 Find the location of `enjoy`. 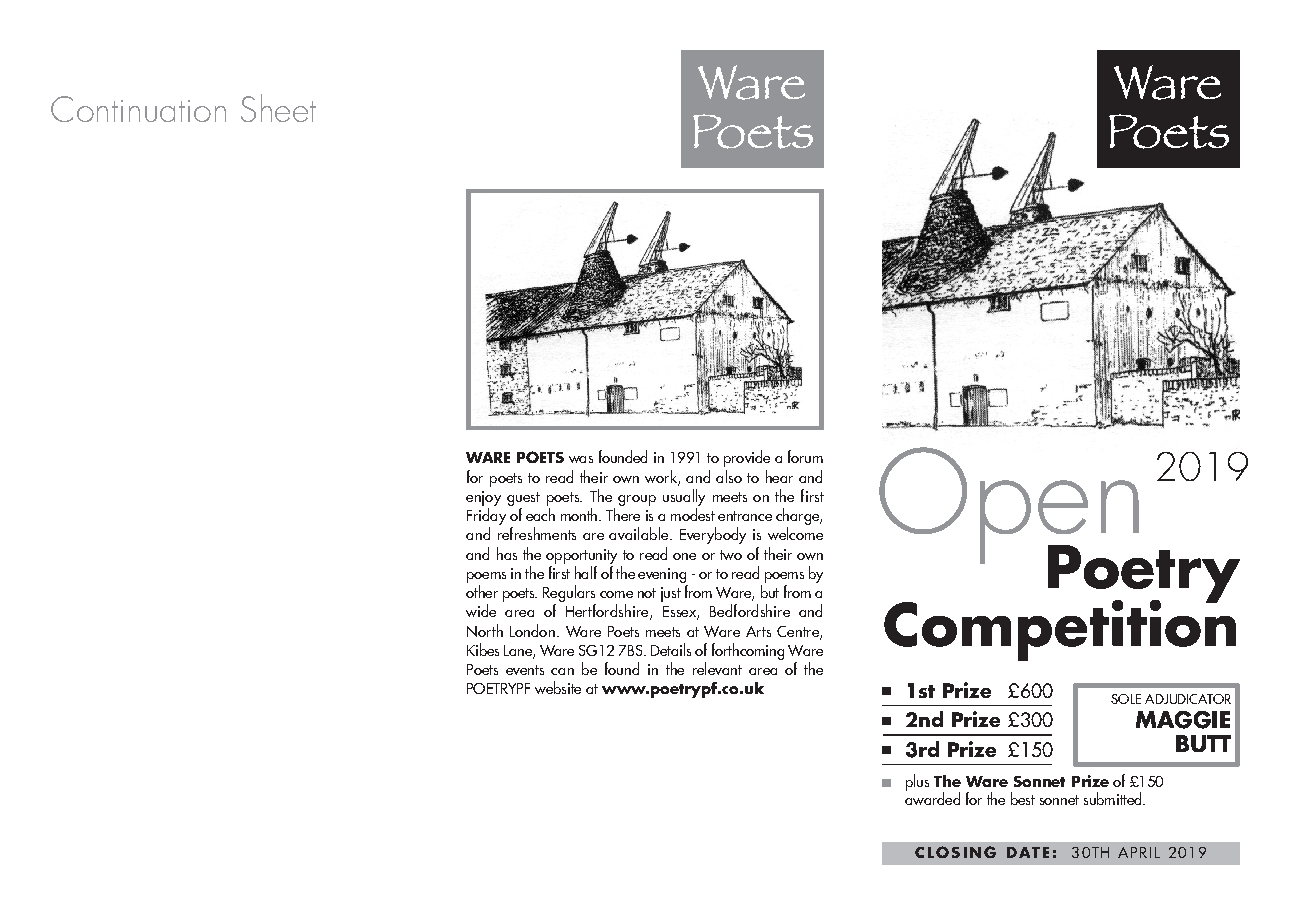

enjoy is located at coordinates (483, 498).
